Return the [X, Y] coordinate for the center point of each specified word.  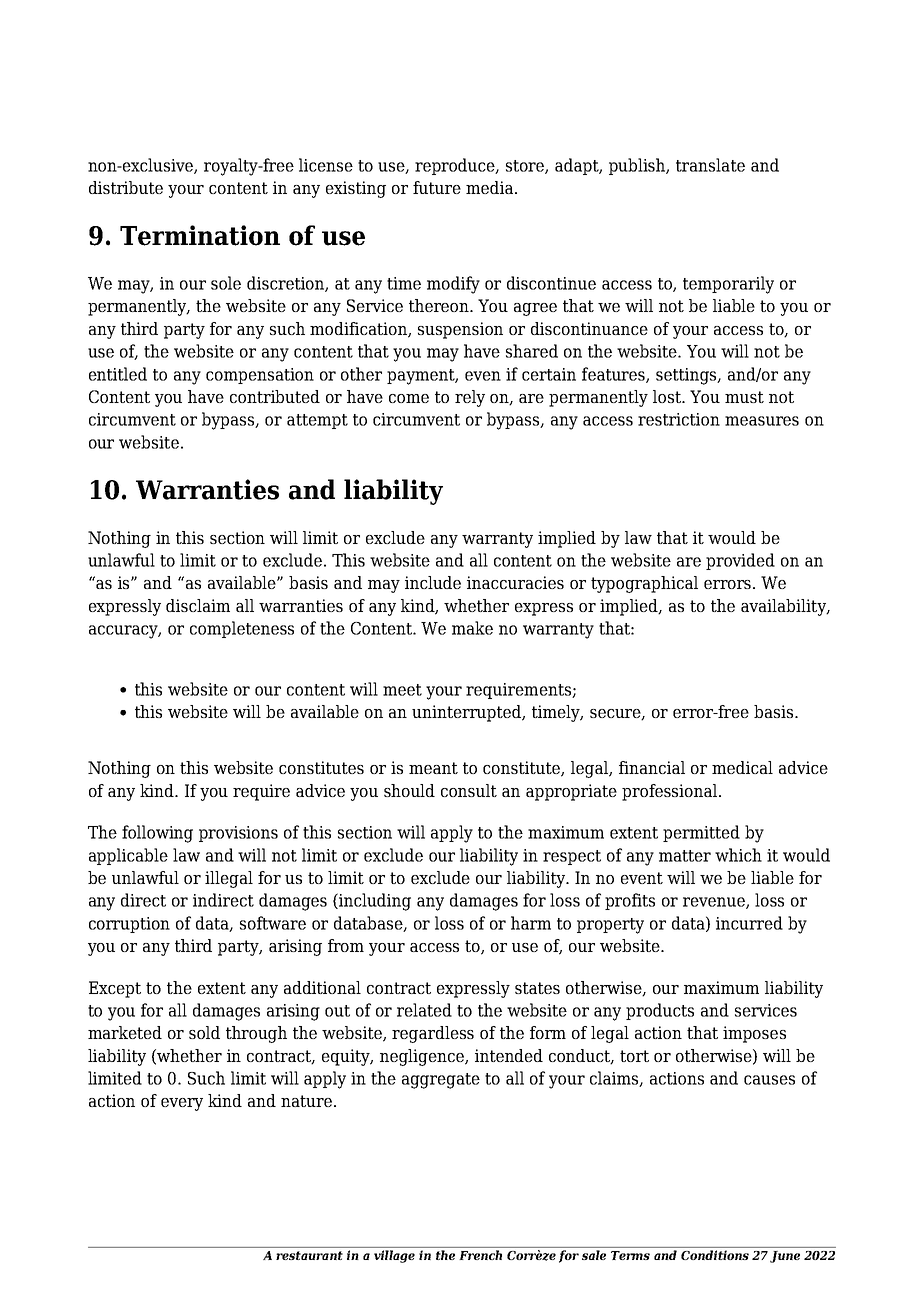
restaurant [309, 1255]
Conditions [715, 1255]
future [437, 187]
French [481, 1255]
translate [710, 165]
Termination [200, 235]
